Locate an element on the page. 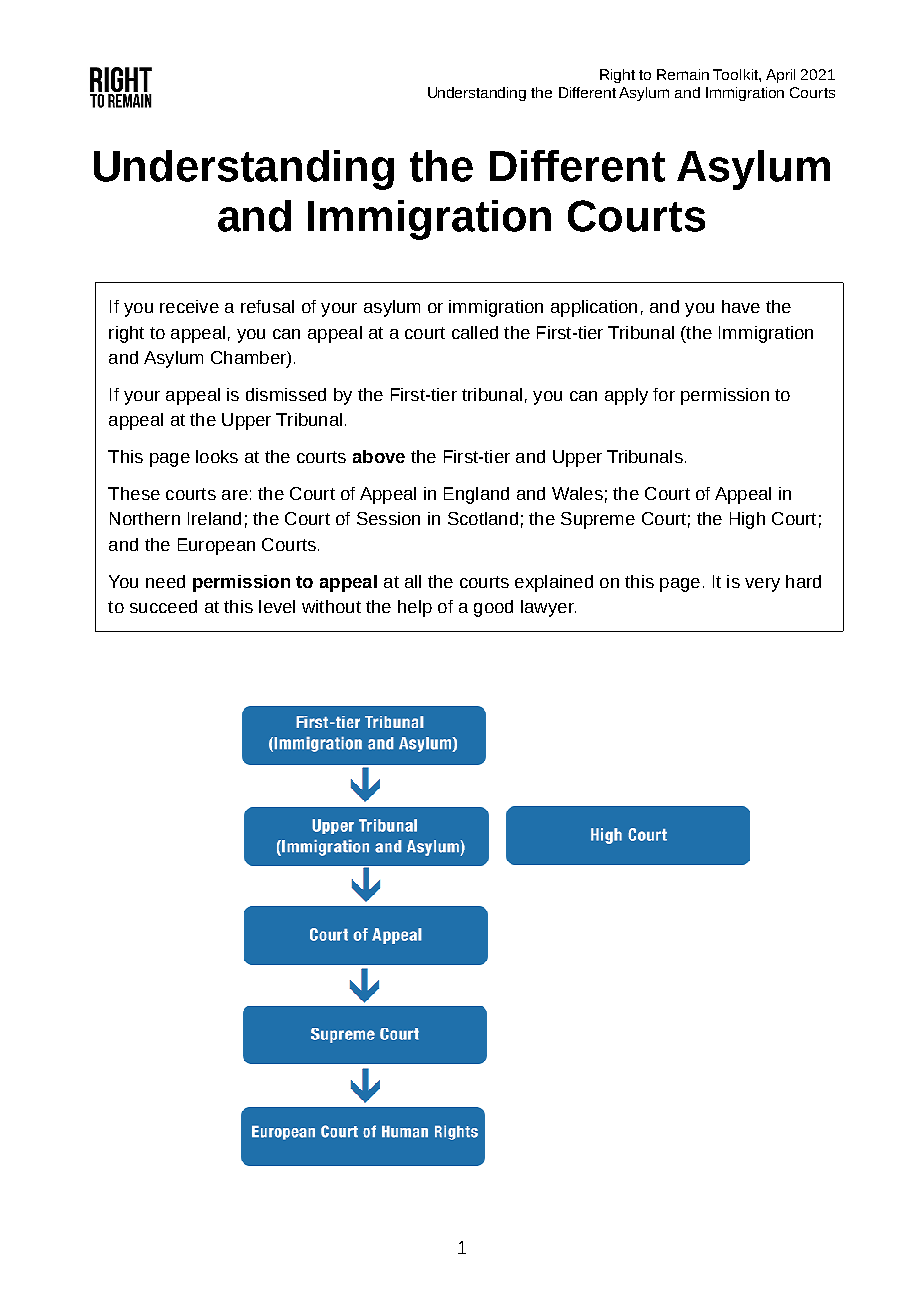 The image size is (924, 1308). Chamber is located at coordinates (249, 359).
